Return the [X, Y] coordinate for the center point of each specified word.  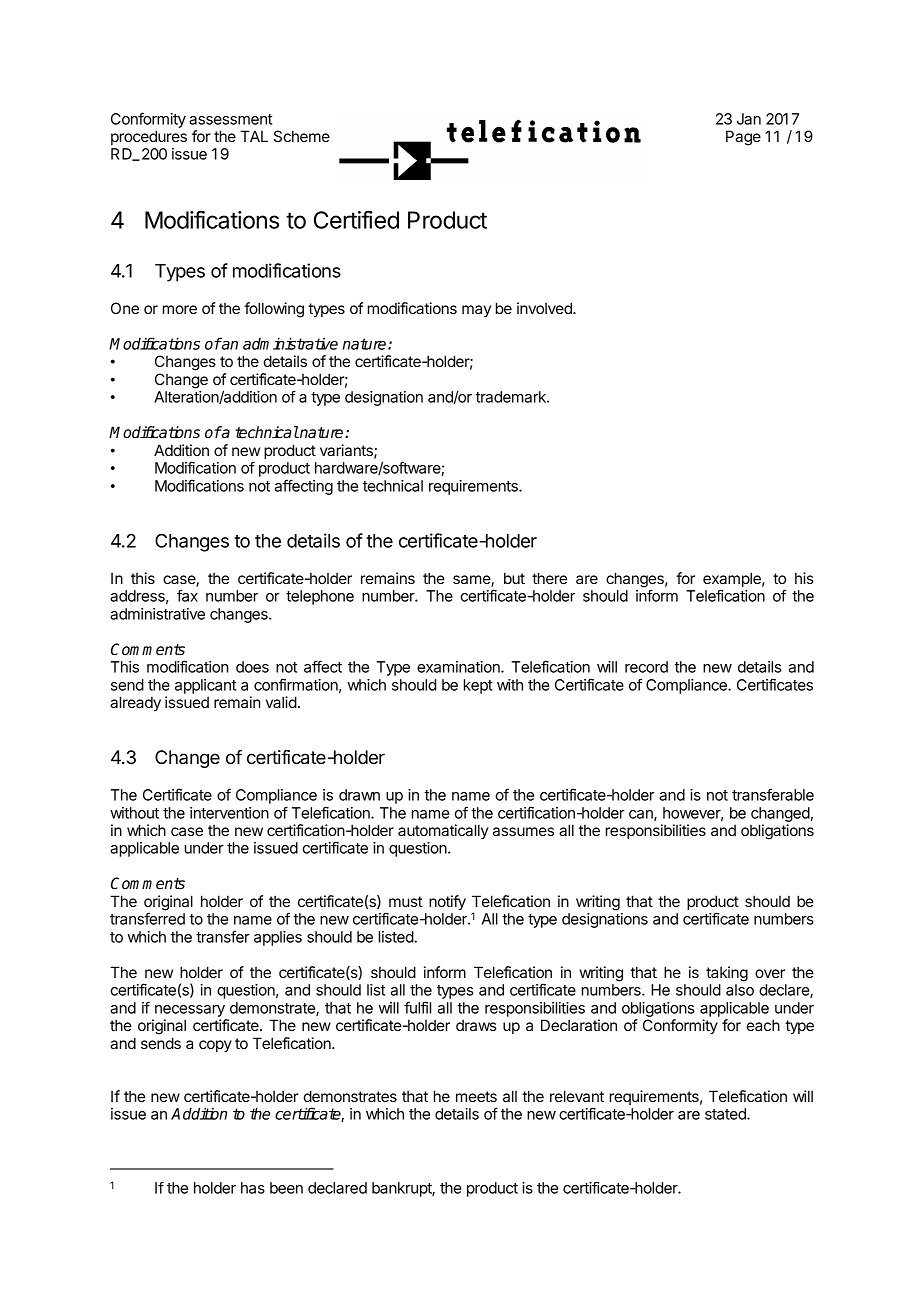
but [514, 578]
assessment [230, 119]
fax [187, 595]
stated [726, 1114]
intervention [229, 813]
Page [743, 138]
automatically [443, 831]
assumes [523, 831]
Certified [356, 219]
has [253, 1188]
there [549, 578]
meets [476, 1096]
